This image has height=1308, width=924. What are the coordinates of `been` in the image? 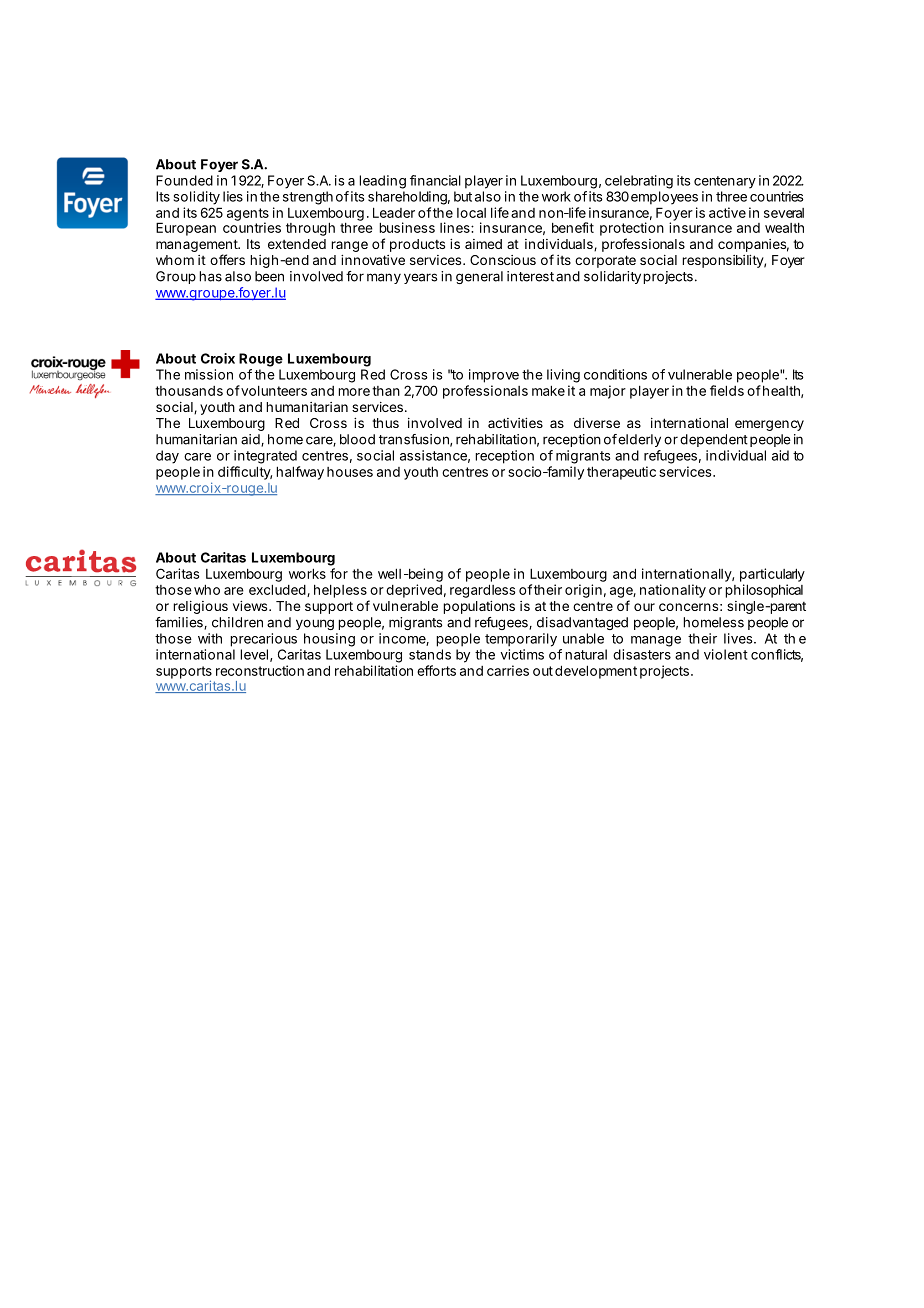 It's located at (269, 276).
